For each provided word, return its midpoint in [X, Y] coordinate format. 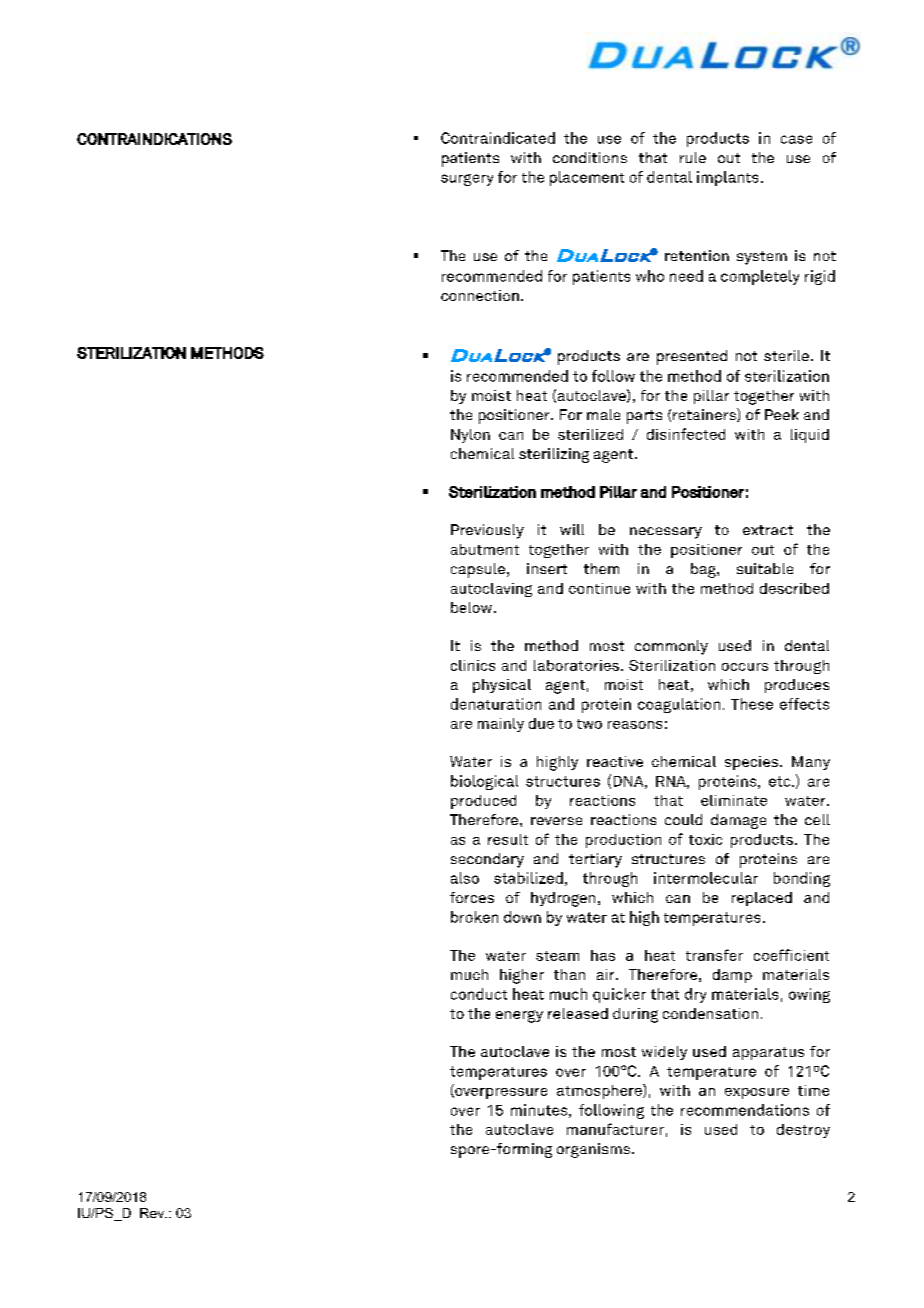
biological [484, 782]
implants [727, 178]
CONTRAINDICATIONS [154, 139]
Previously [487, 531]
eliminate [734, 800]
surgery [467, 180]
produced [483, 802]
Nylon [470, 436]
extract [768, 530]
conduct [479, 994]
